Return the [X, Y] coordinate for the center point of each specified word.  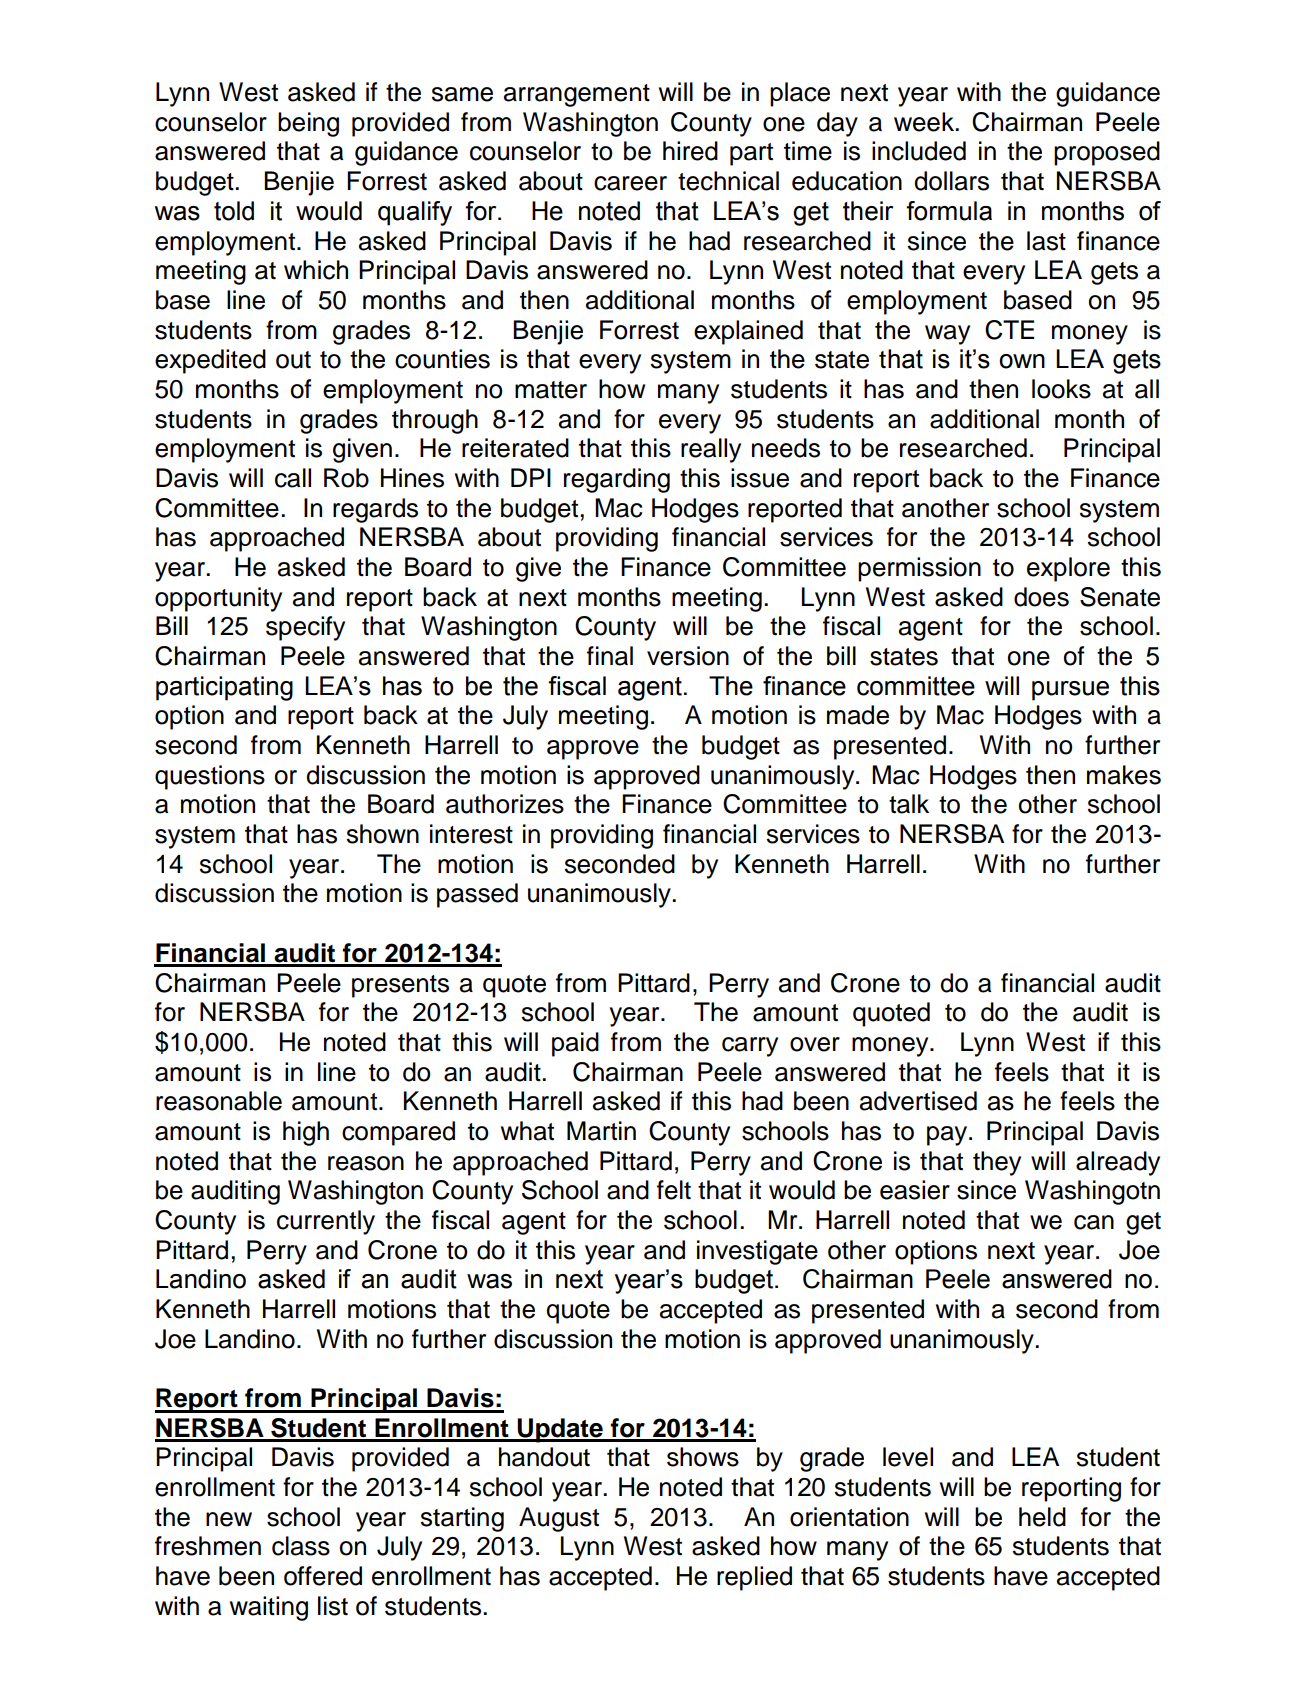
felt [674, 1190]
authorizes [505, 804]
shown [383, 834]
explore [1068, 569]
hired [690, 151]
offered [323, 1576]
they [997, 1163]
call [293, 478]
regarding [617, 480]
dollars [951, 181]
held [1042, 1517]
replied [754, 1578]
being [308, 124]
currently [326, 1222]
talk [909, 804]
